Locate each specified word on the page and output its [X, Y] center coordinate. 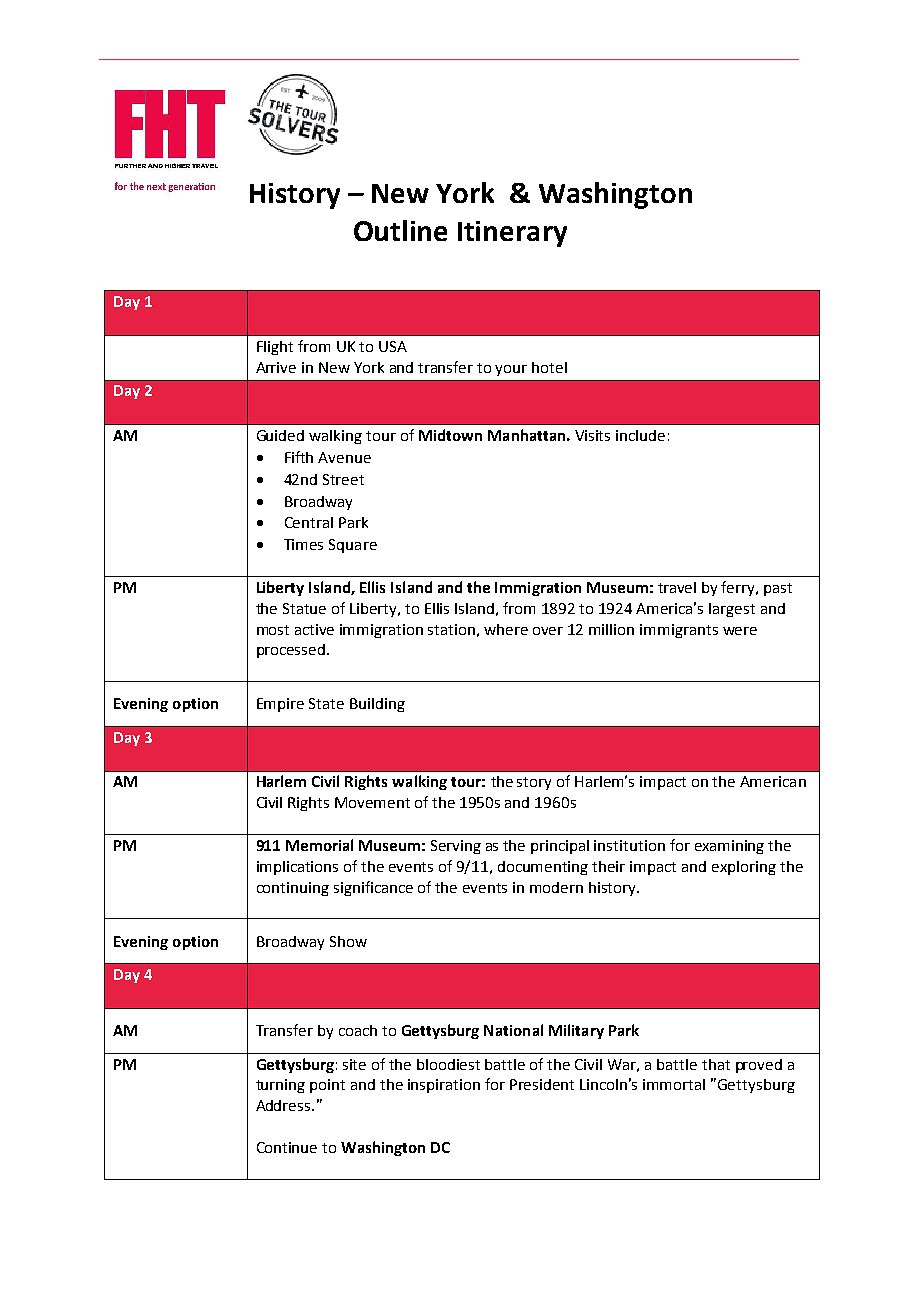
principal [560, 847]
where [506, 629]
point [327, 1086]
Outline [400, 230]
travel [677, 587]
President [542, 1084]
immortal [674, 1084]
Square [353, 546]
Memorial [319, 845]
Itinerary [512, 234]
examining [729, 847]
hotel [549, 367]
